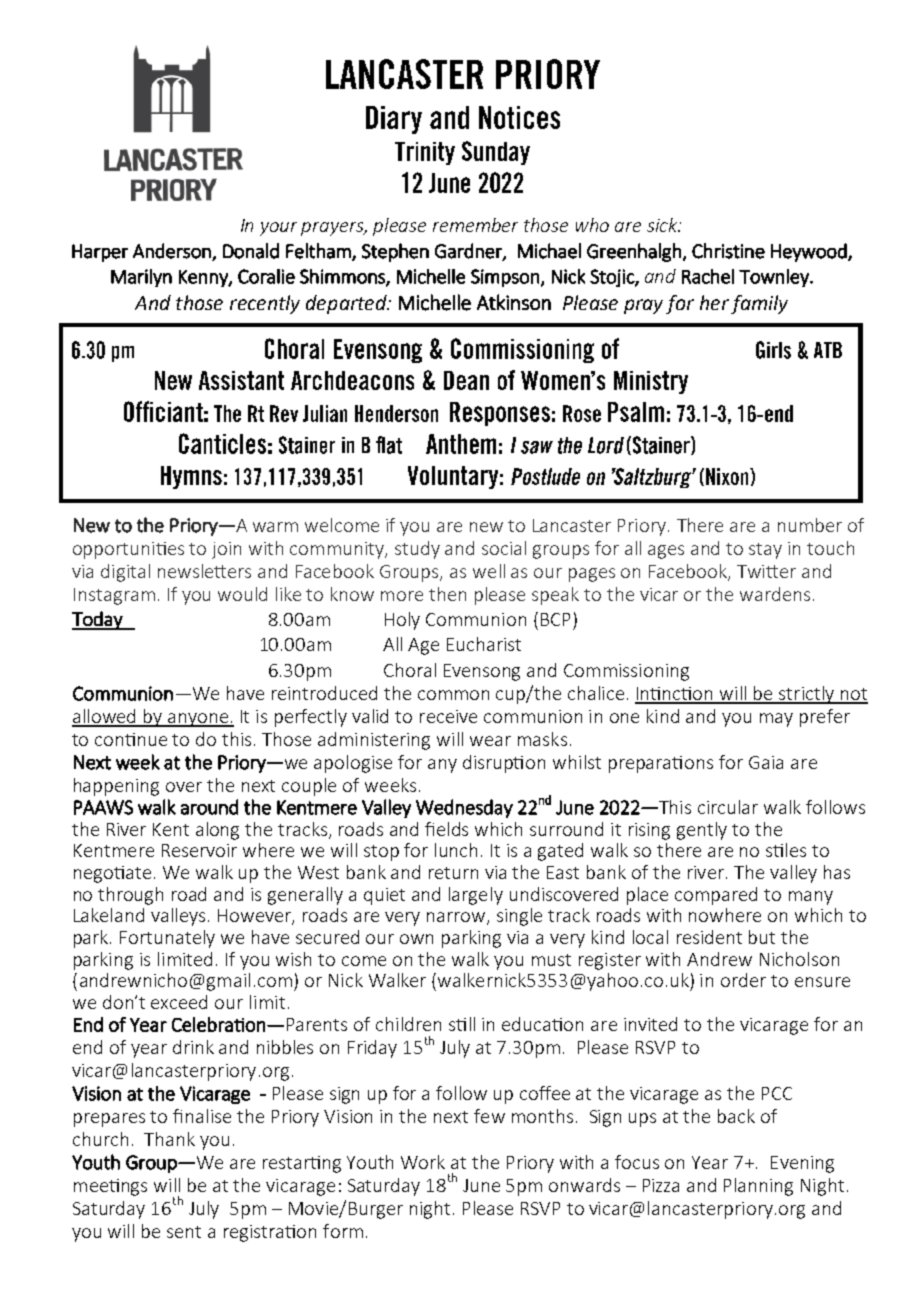 This screenshot has width=924, height=1308. Describe the element at coordinates (728, 251) in the screenshot. I see `Christine` at that location.
